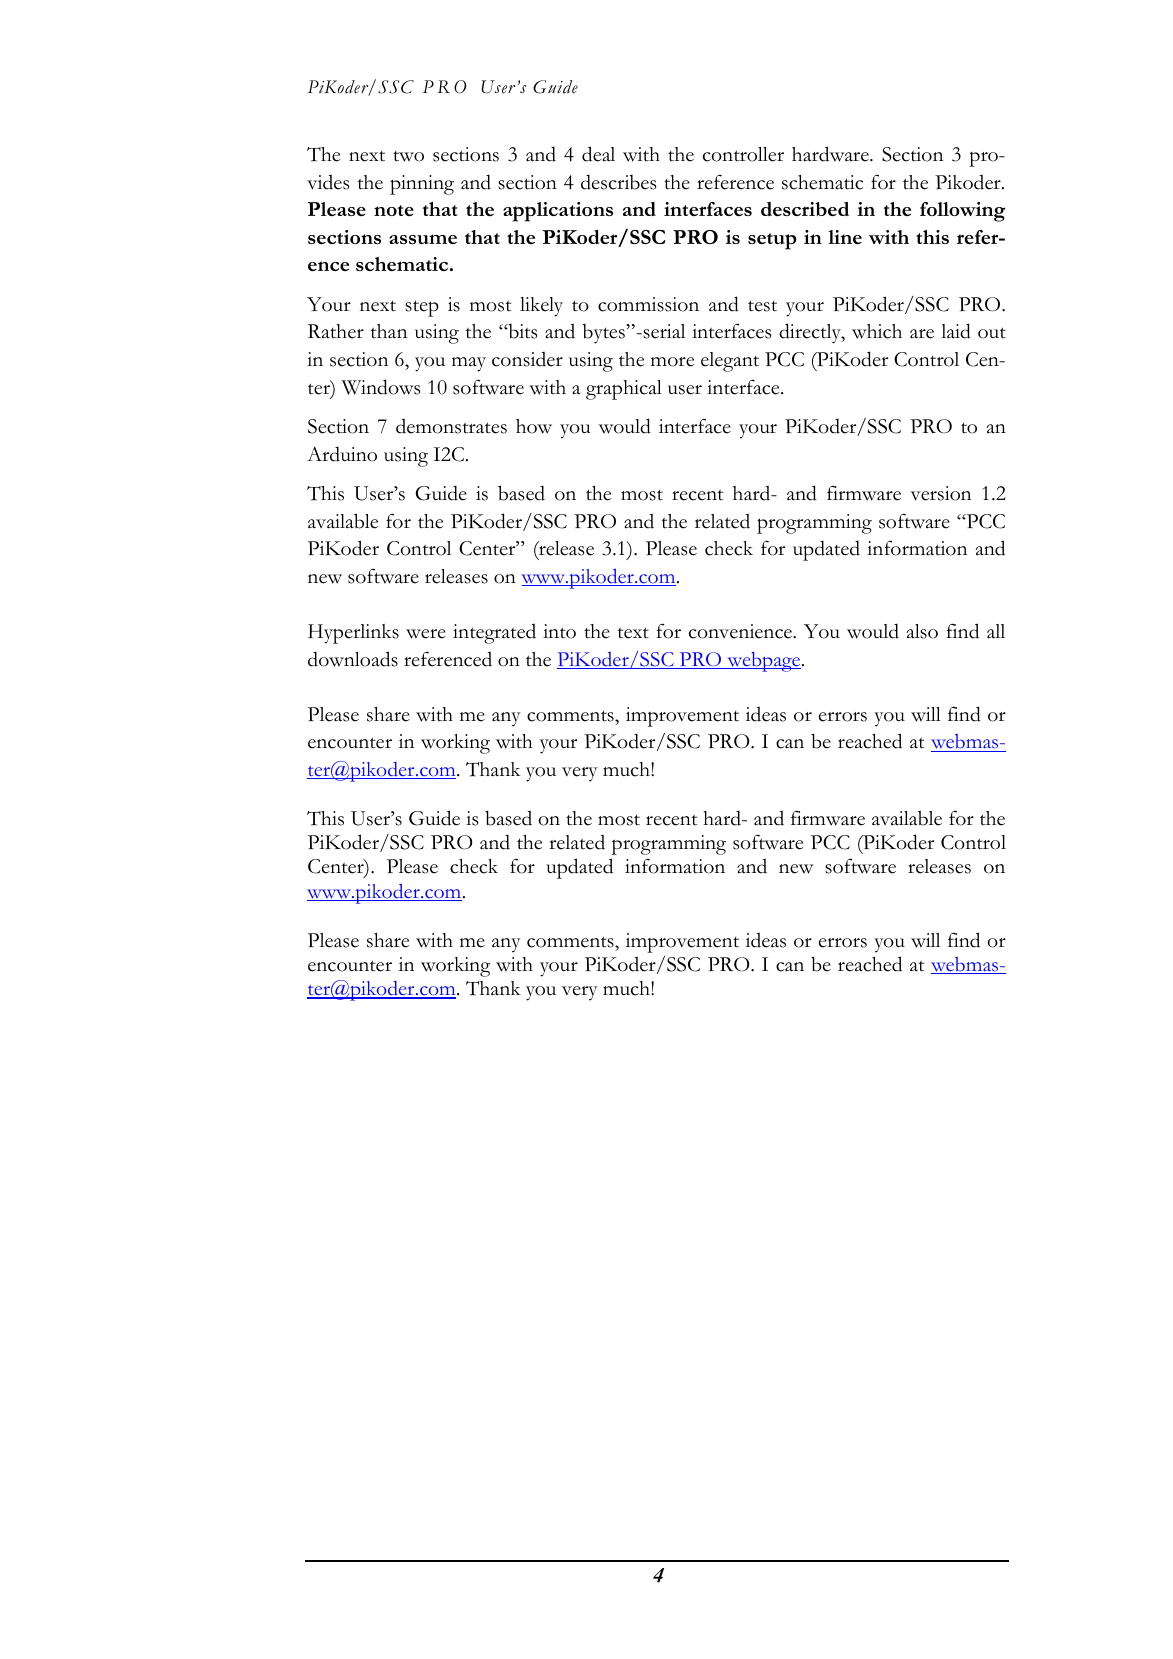 The height and width of the document is (1659, 1173). What do you see at coordinates (963, 212) in the document?
I see `following` at bounding box center [963, 212].
